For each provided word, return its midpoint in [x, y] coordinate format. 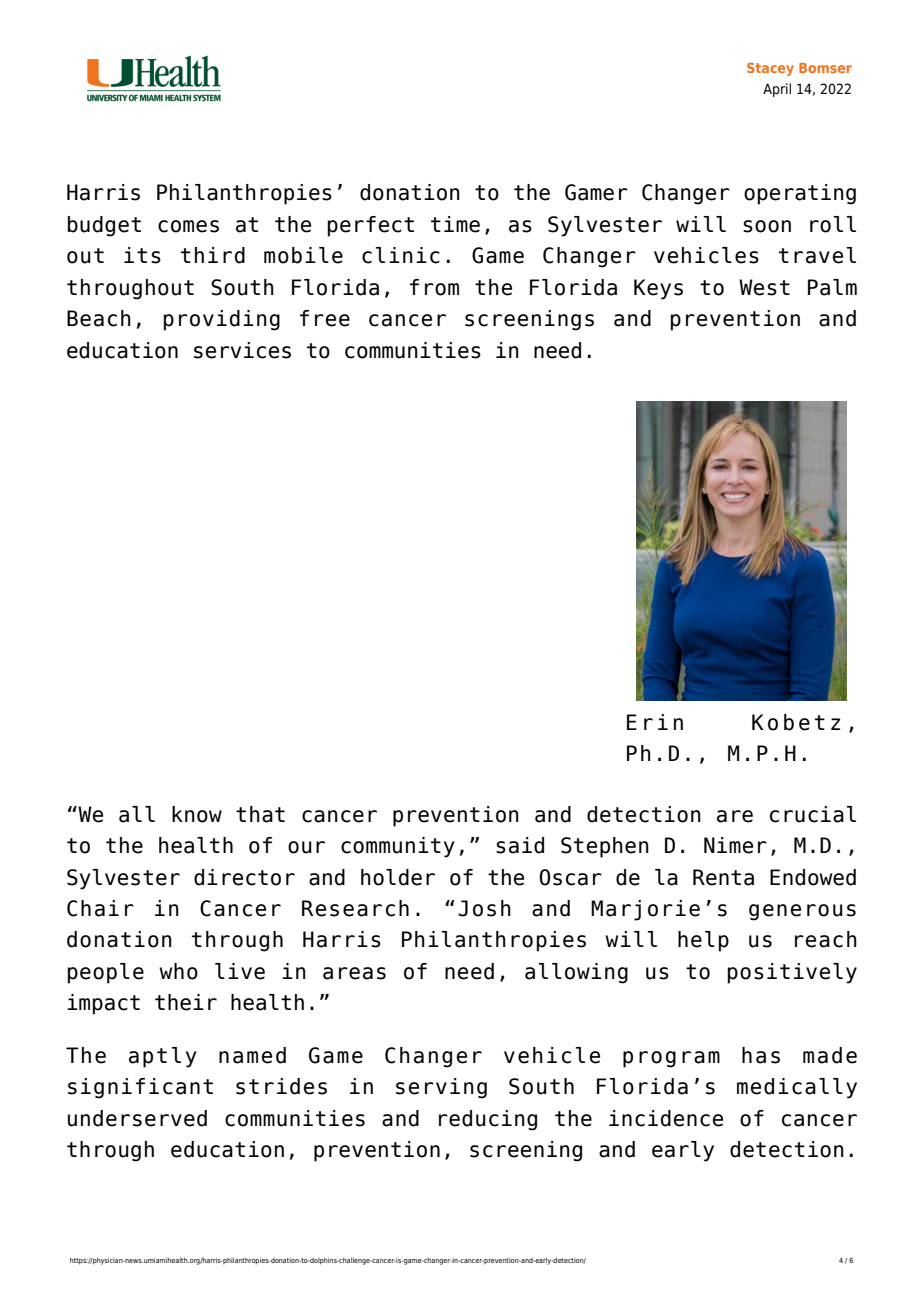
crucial [813, 814]
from [434, 287]
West [764, 287]
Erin [655, 722]
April [777, 90]
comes [188, 226]
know [197, 814]
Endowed [813, 877]
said [520, 845]
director [244, 877]
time [455, 224]
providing [222, 320]
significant [140, 1088]
